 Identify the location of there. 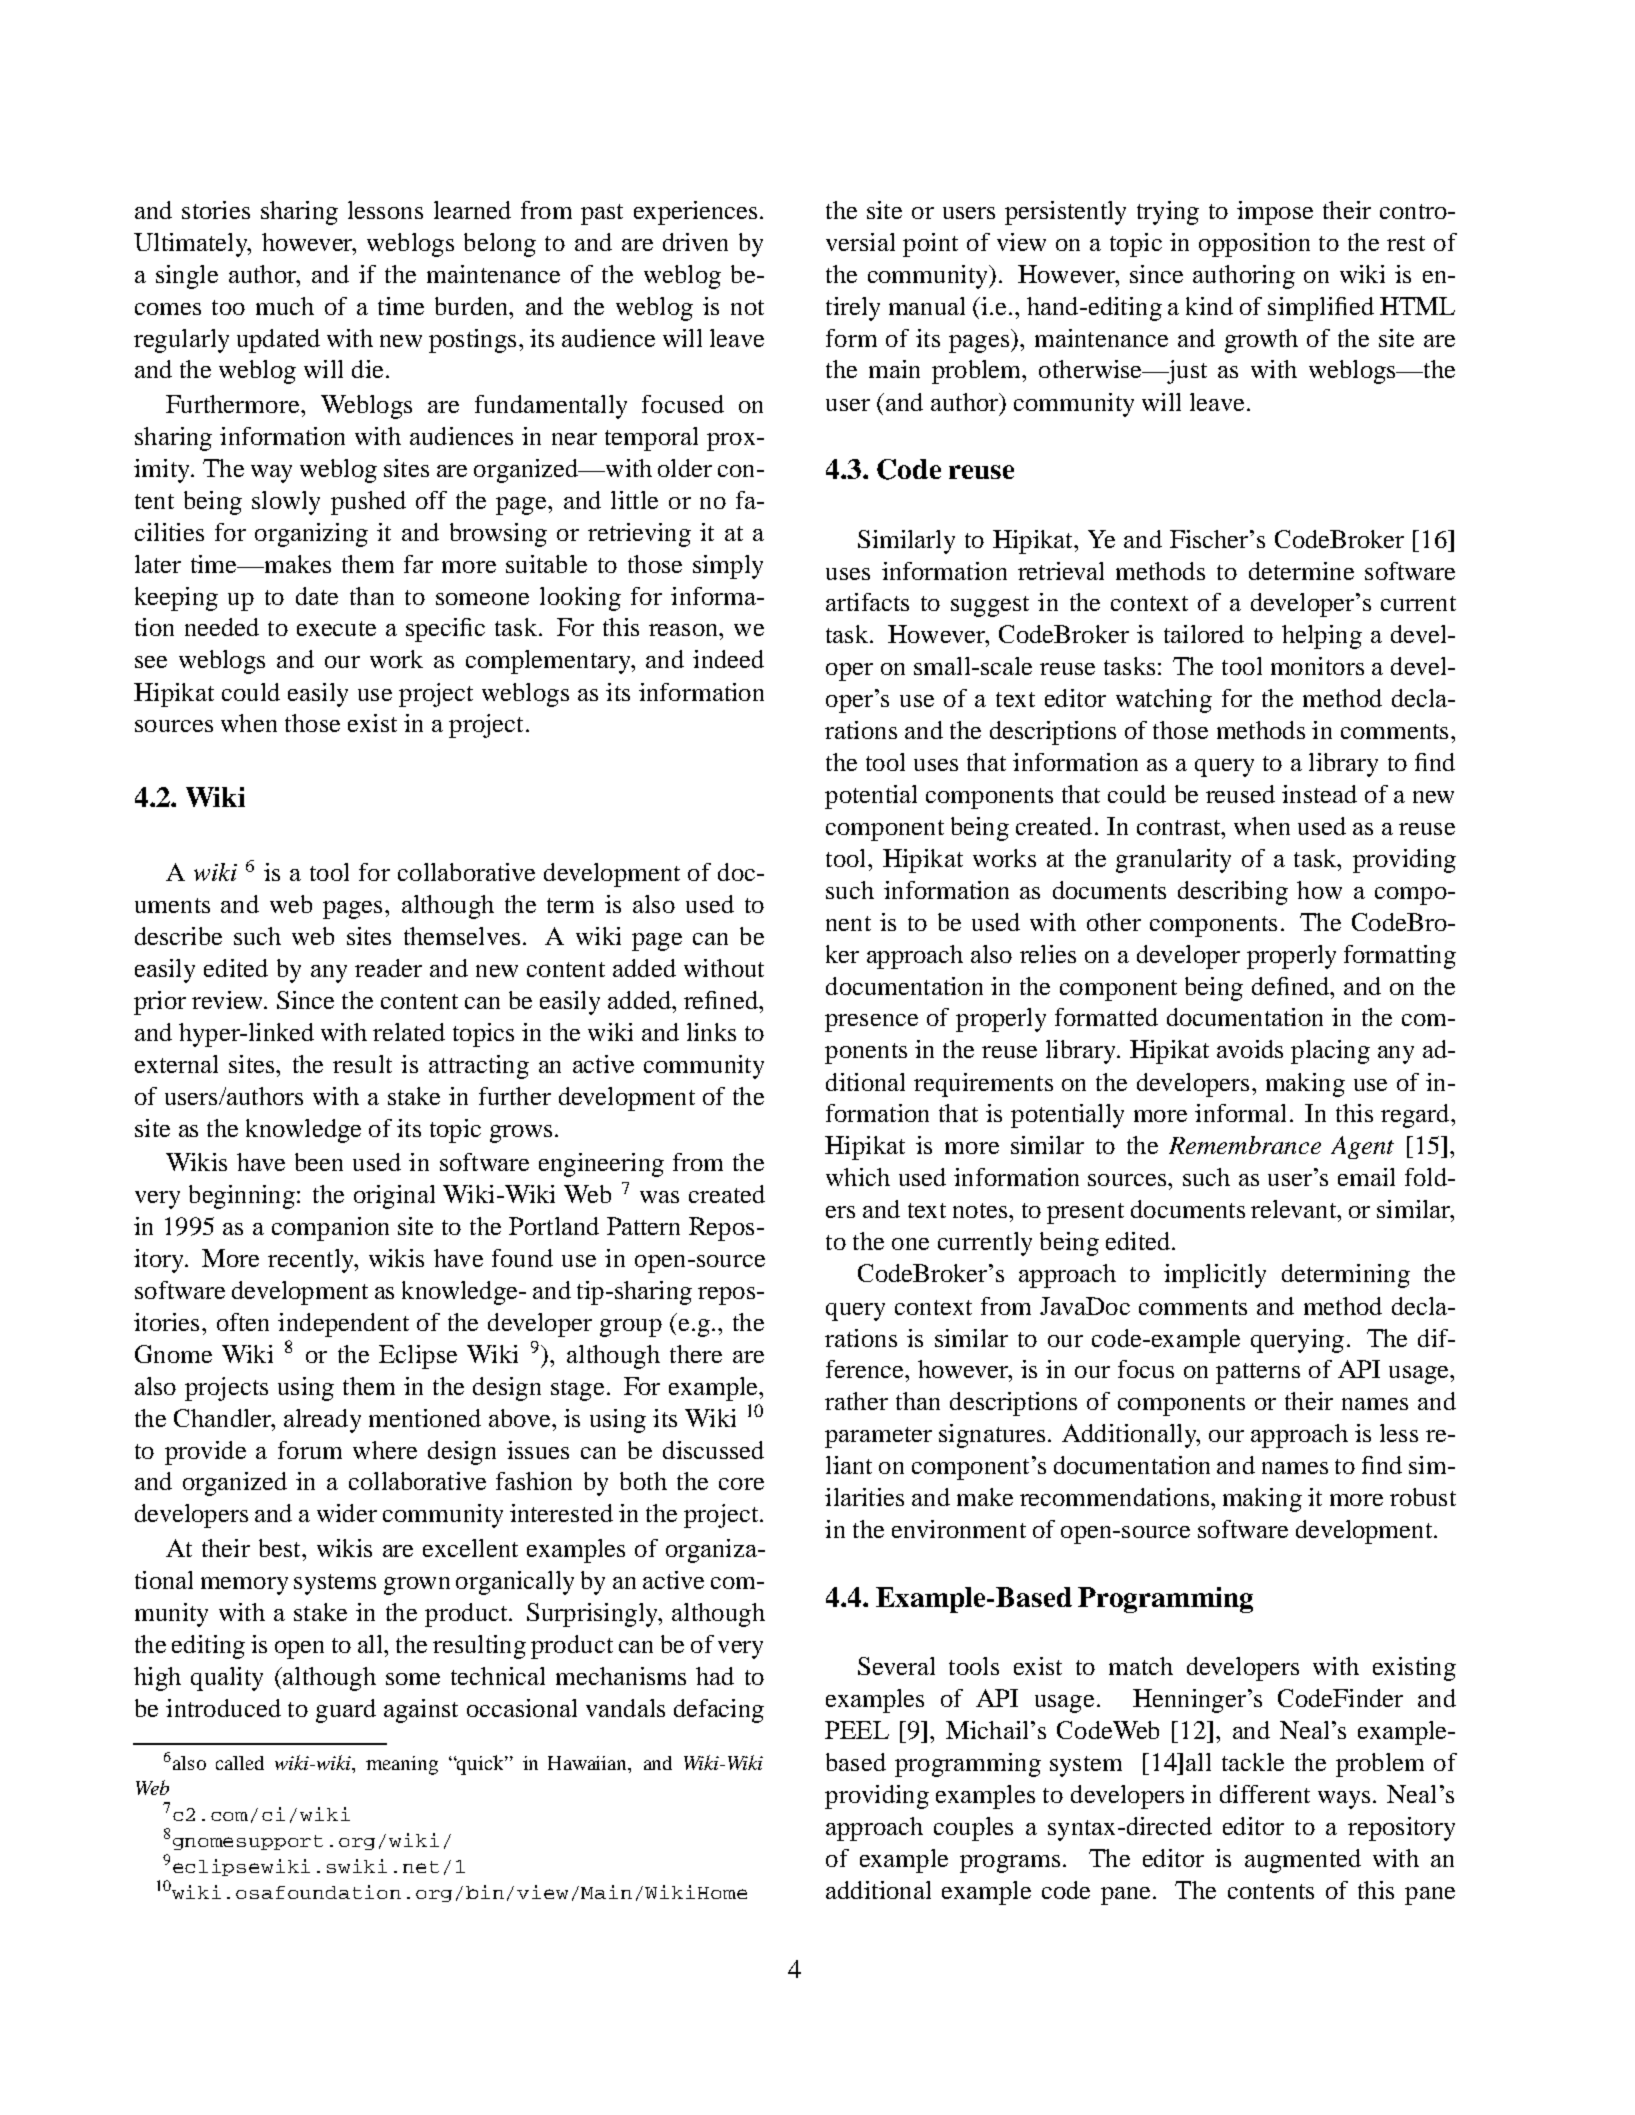
(696, 1354).
